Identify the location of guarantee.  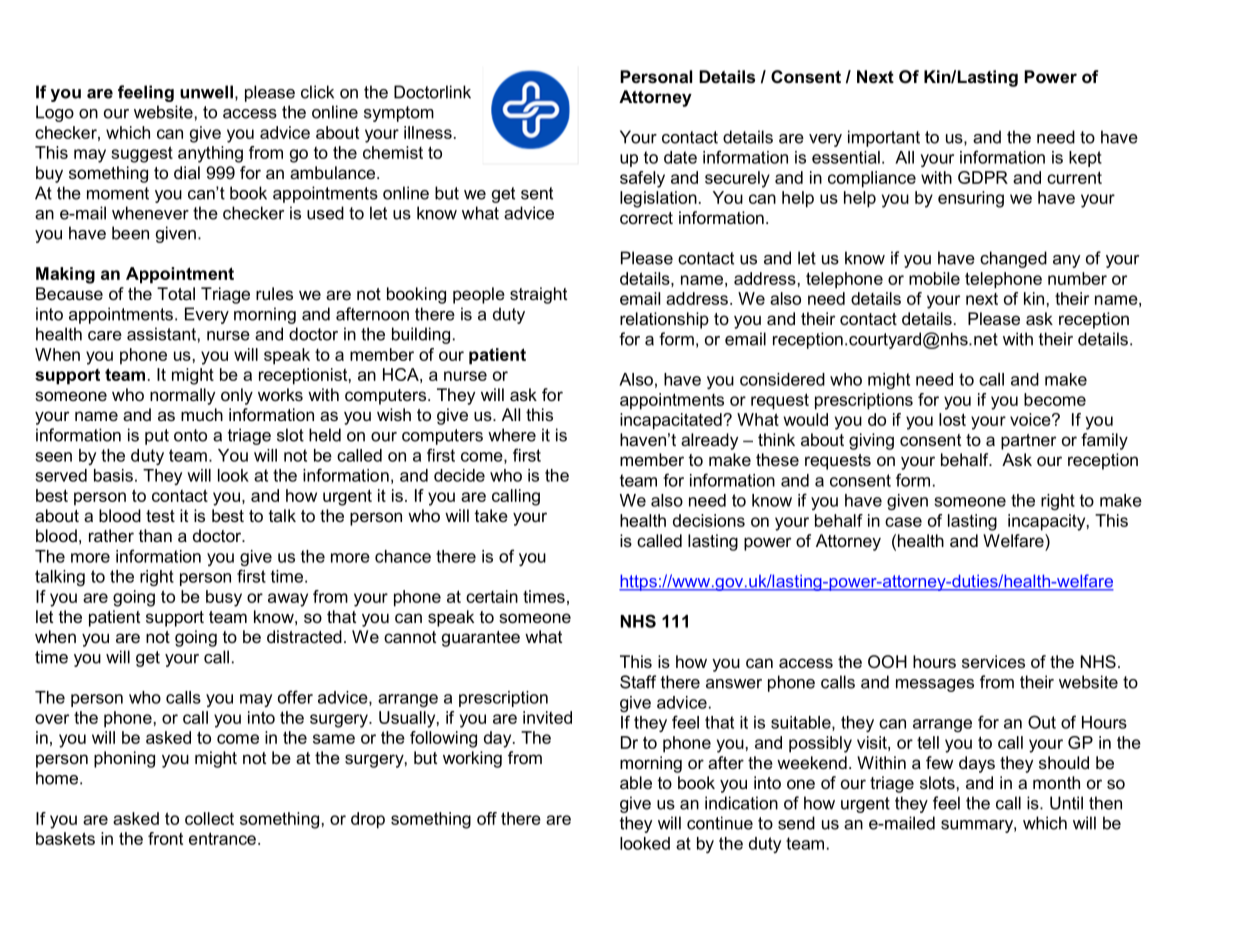
(481, 639).
